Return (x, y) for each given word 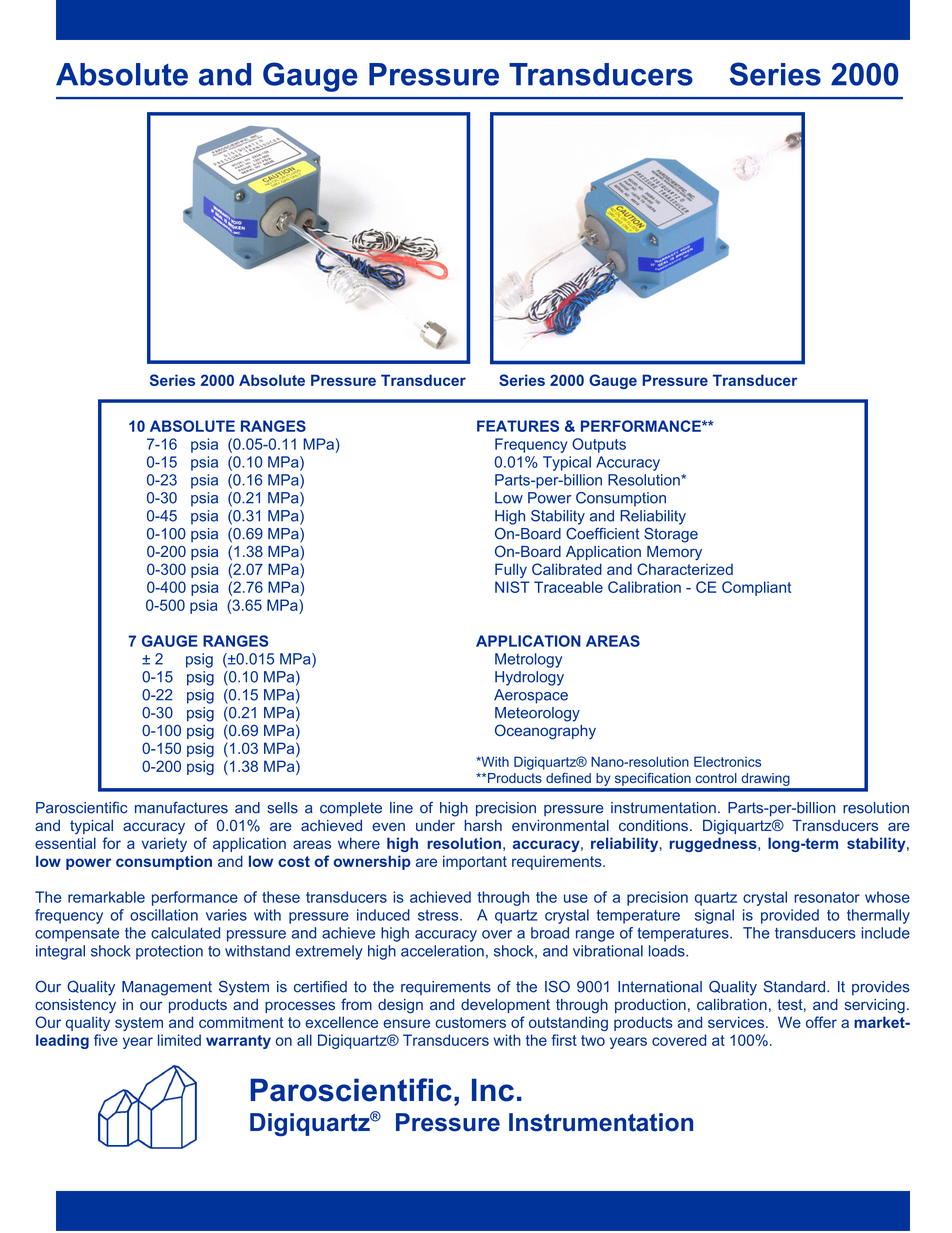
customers (470, 1022)
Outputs (599, 445)
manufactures (181, 807)
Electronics (727, 761)
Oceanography (545, 732)
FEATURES (518, 426)
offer (821, 1022)
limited (179, 1040)
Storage (671, 535)
